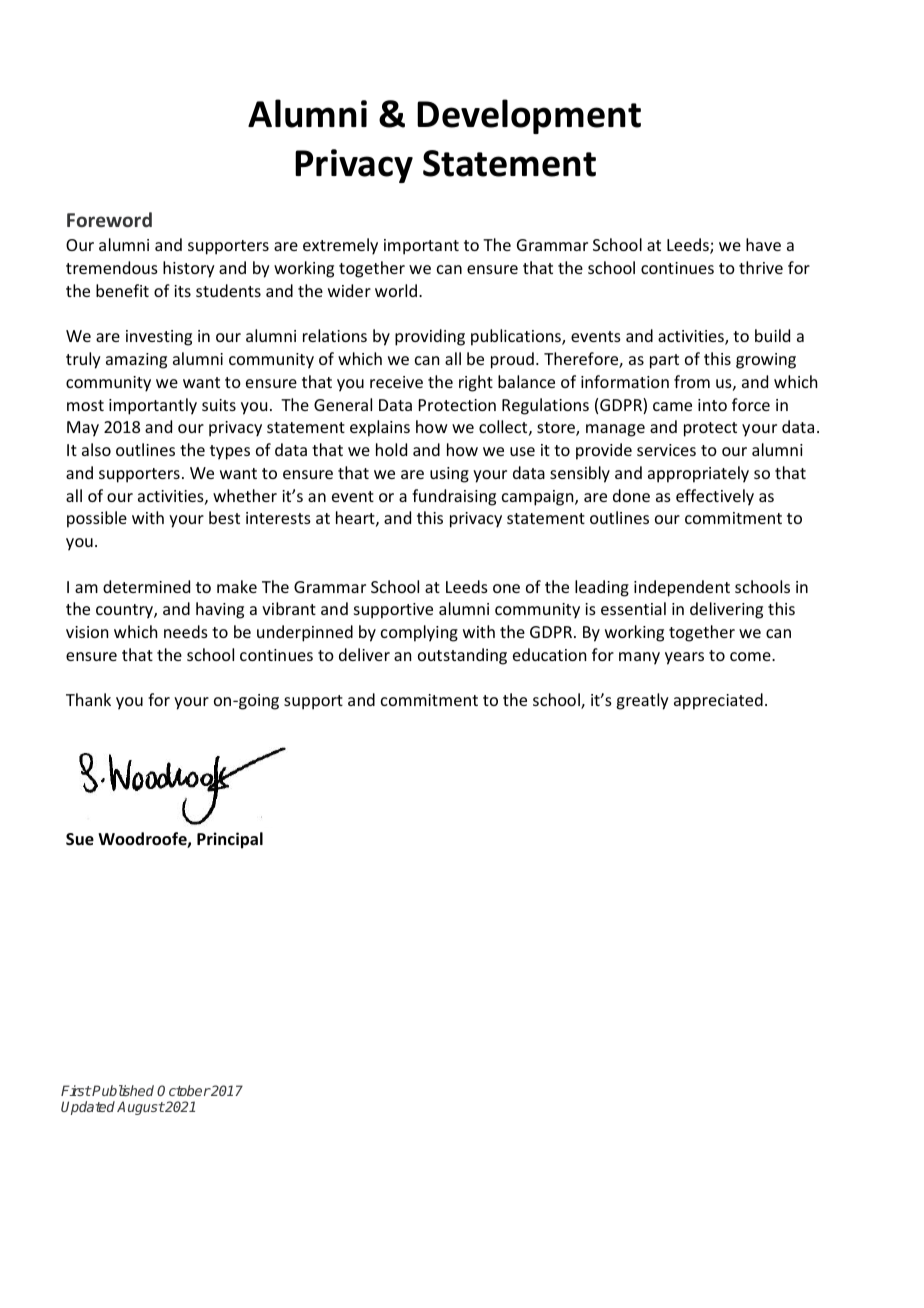 This screenshot has height=1308, width=924. Describe the element at coordinates (136, 361) in the screenshot. I see `amazing` at that location.
